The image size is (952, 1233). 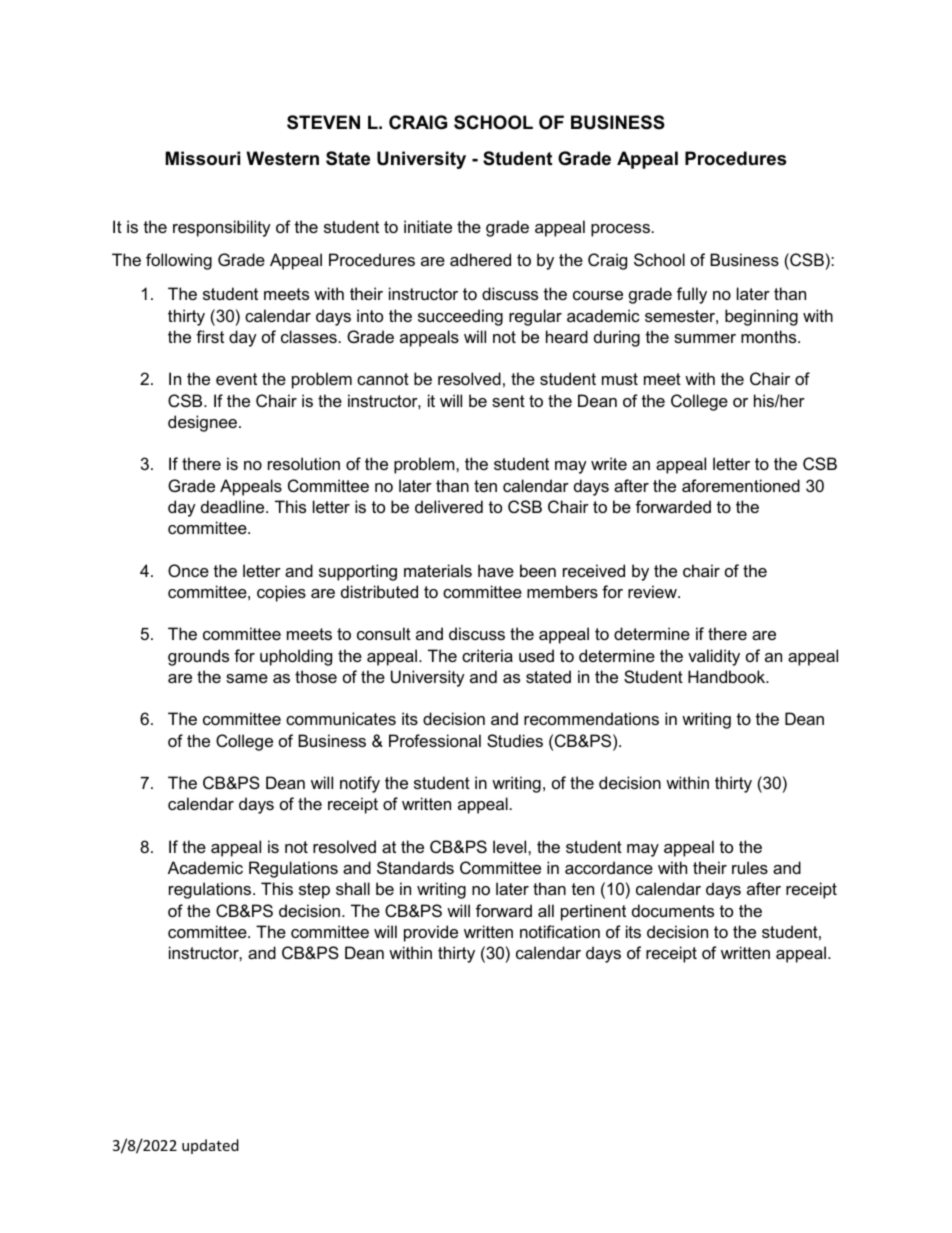 What do you see at coordinates (487, 655) in the screenshot?
I see `criteria` at bounding box center [487, 655].
